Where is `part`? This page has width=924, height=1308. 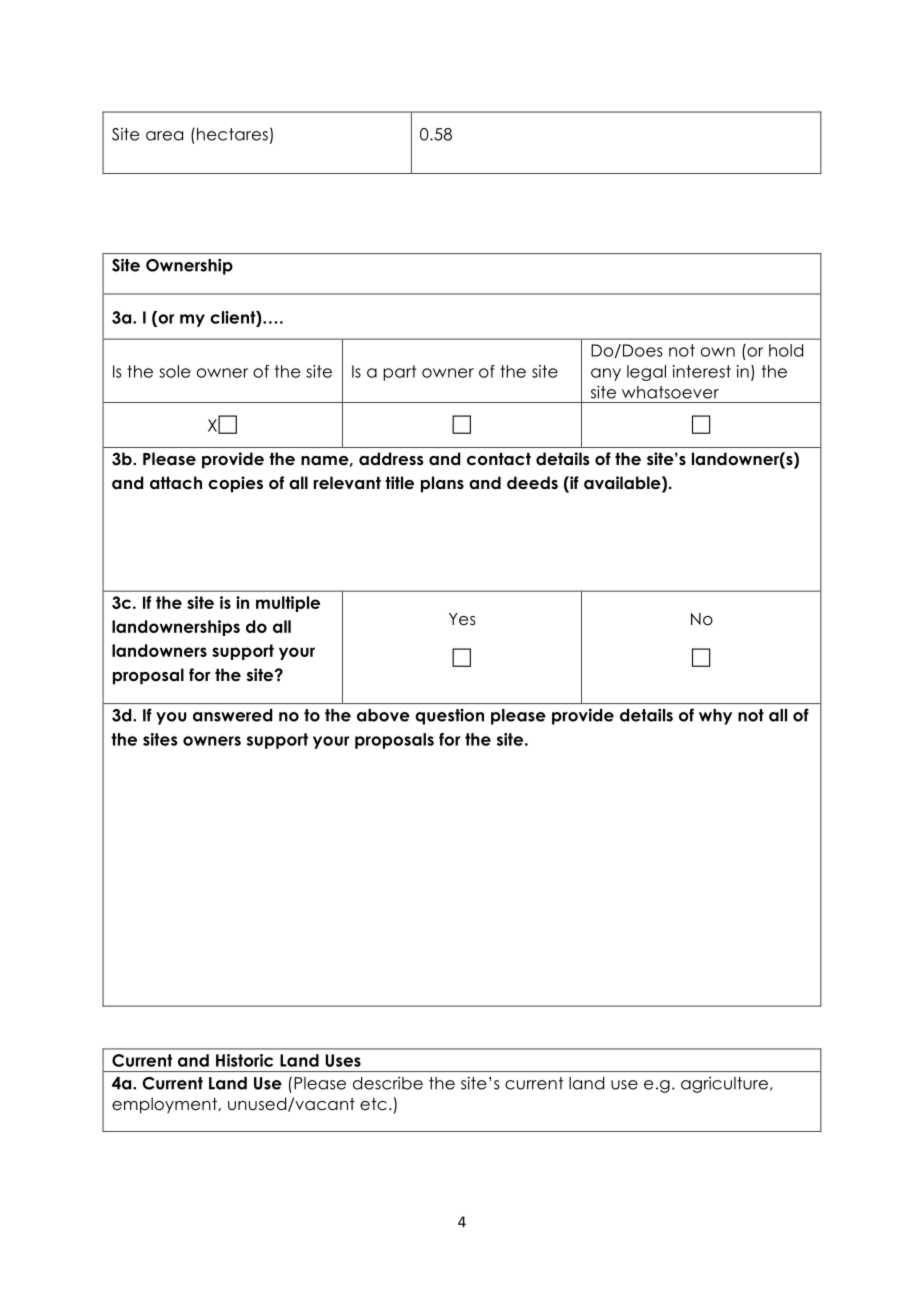
part is located at coordinates (399, 373).
